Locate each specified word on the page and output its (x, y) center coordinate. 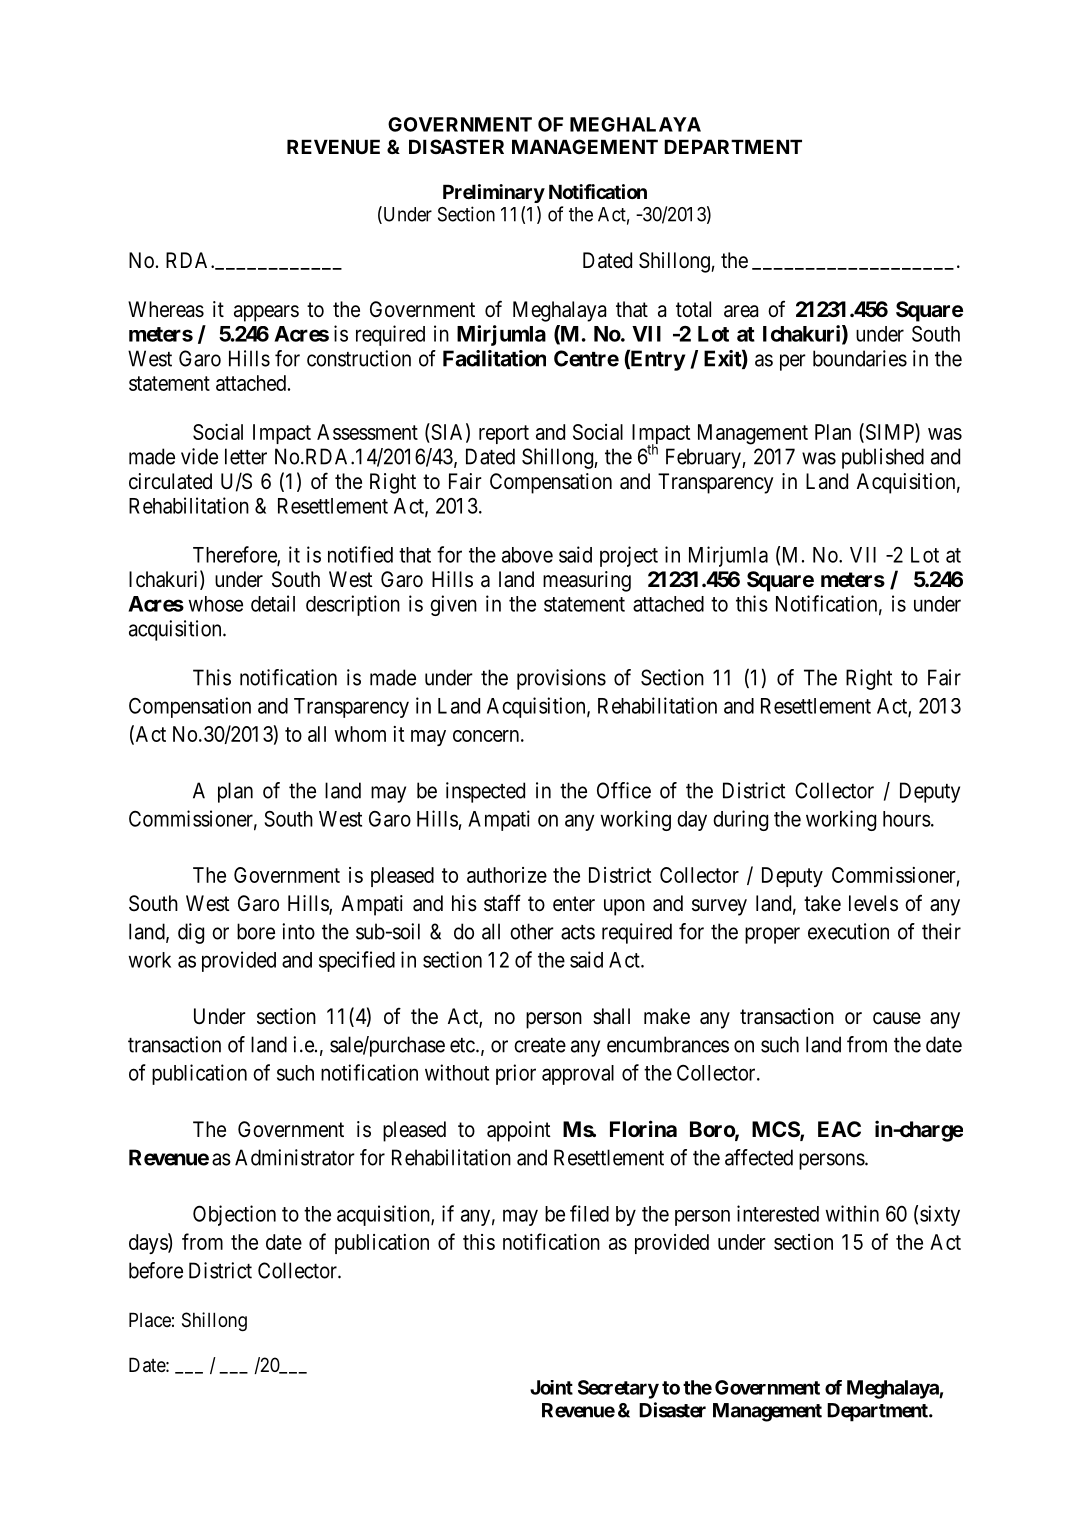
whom (360, 734)
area (741, 311)
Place (150, 1320)
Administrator (295, 1157)
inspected (485, 792)
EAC (839, 1129)
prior (516, 1074)
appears (266, 313)
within (852, 1213)
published (883, 458)
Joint (551, 1387)
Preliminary (494, 193)
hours (907, 819)
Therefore (235, 555)
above (527, 555)
